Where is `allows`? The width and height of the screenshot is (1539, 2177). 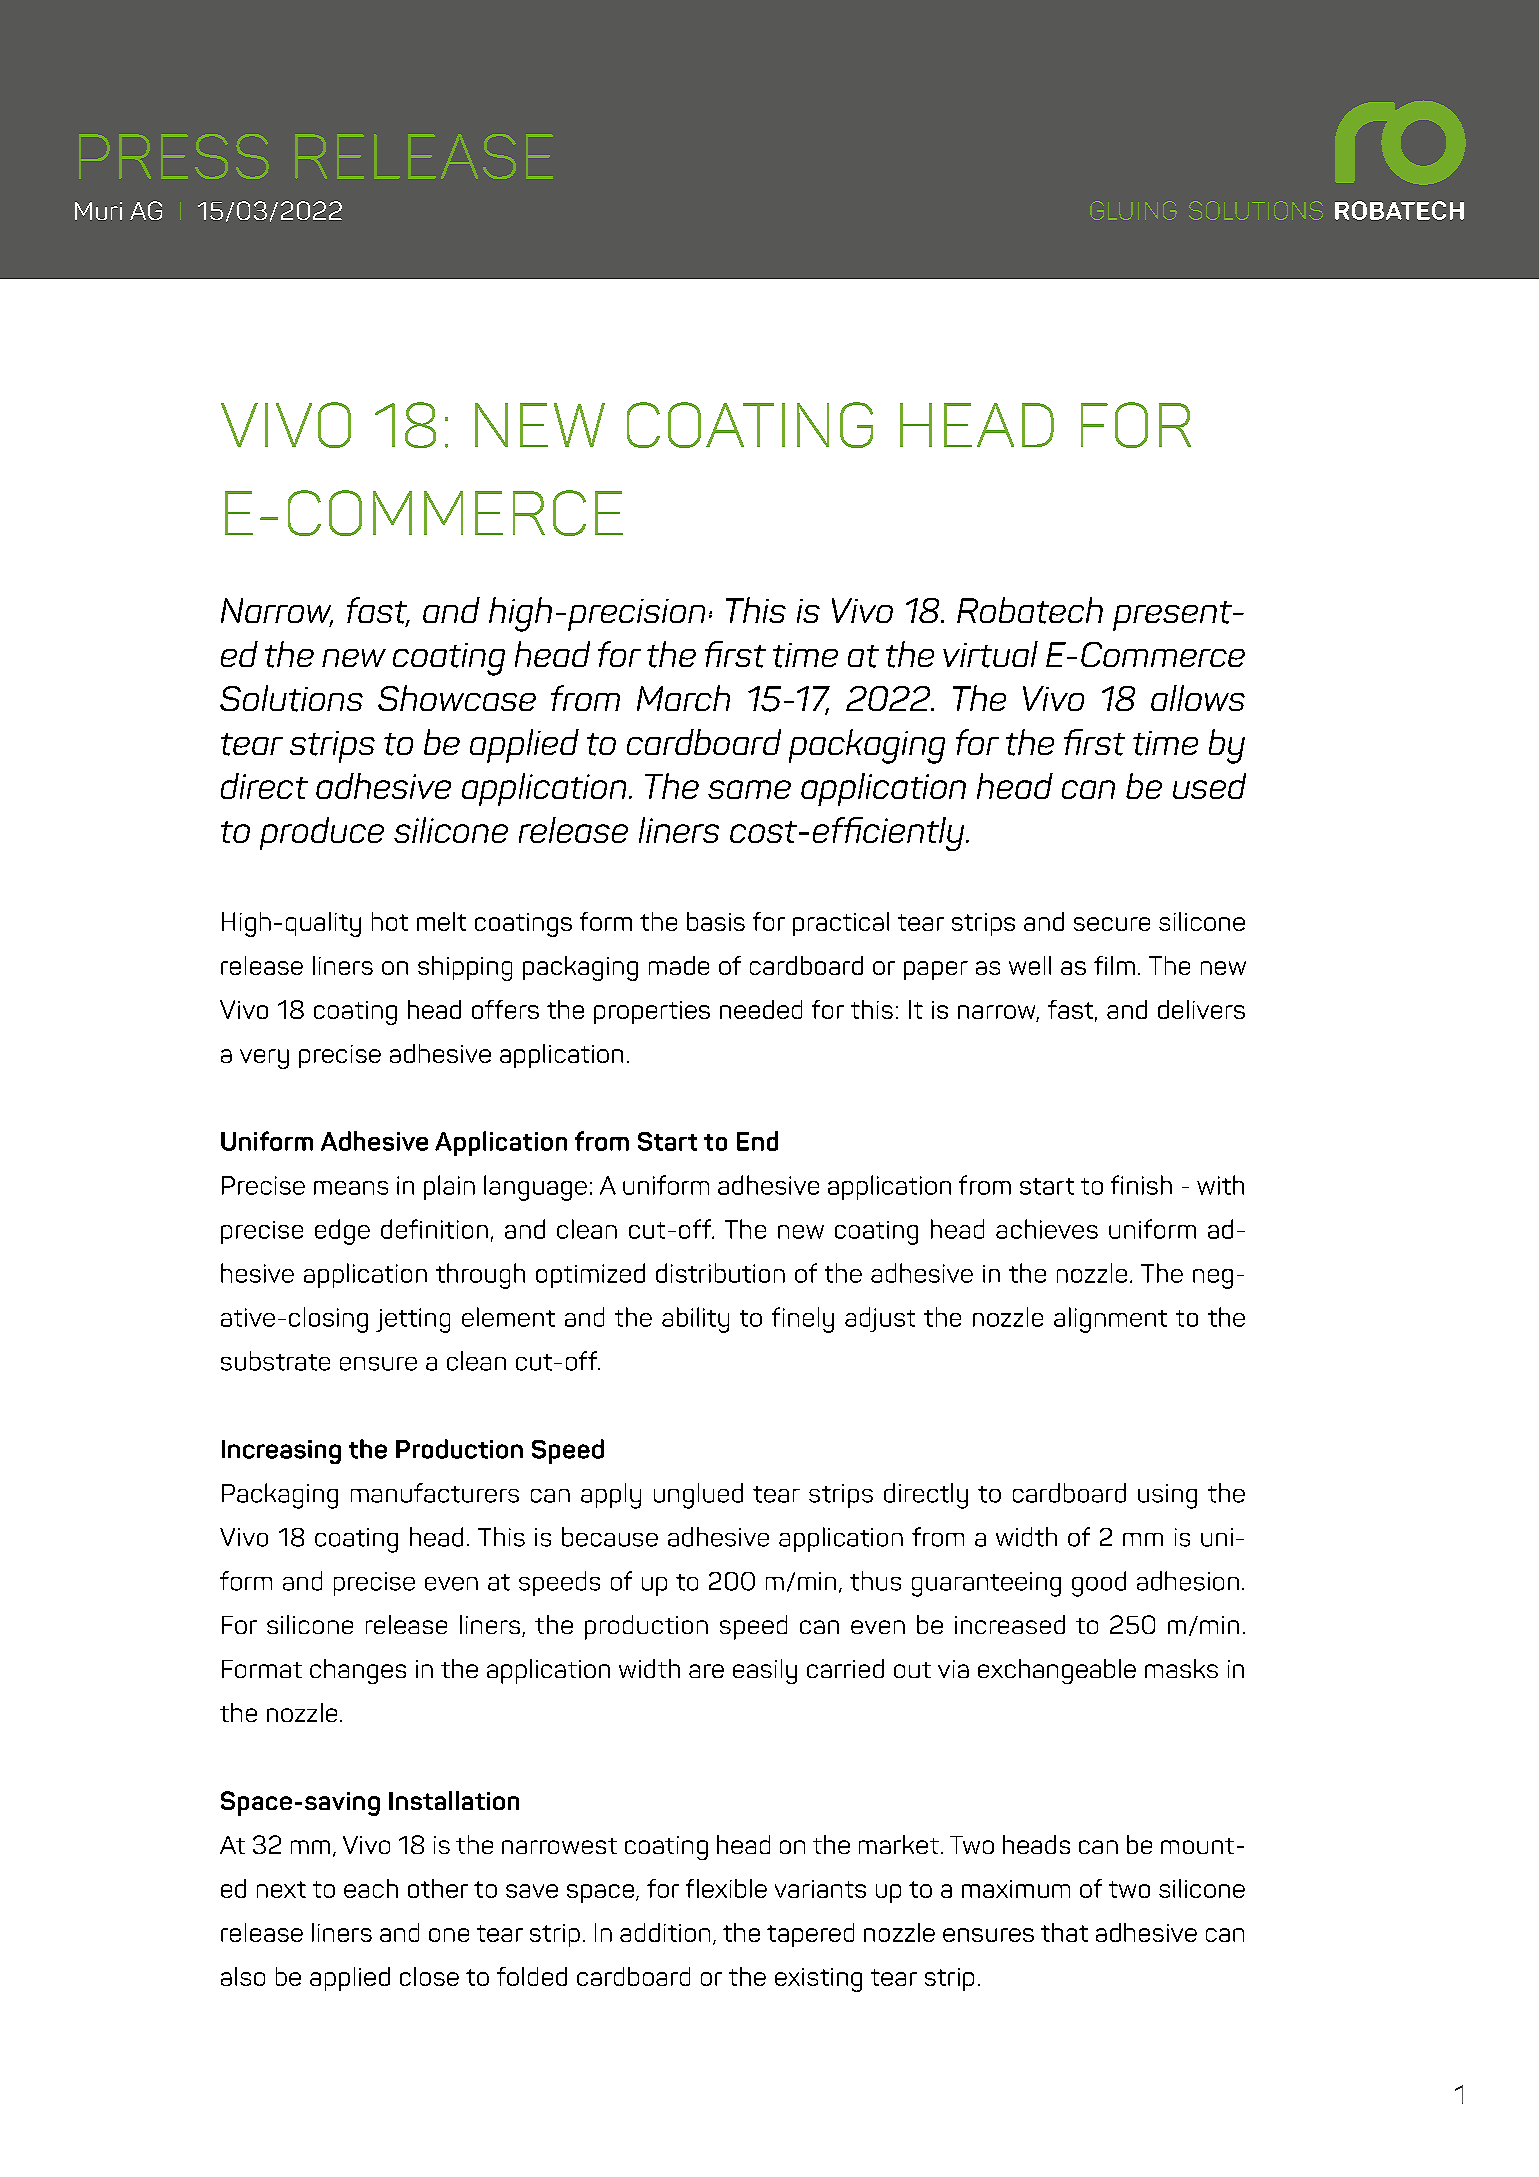
allows is located at coordinates (1198, 698).
